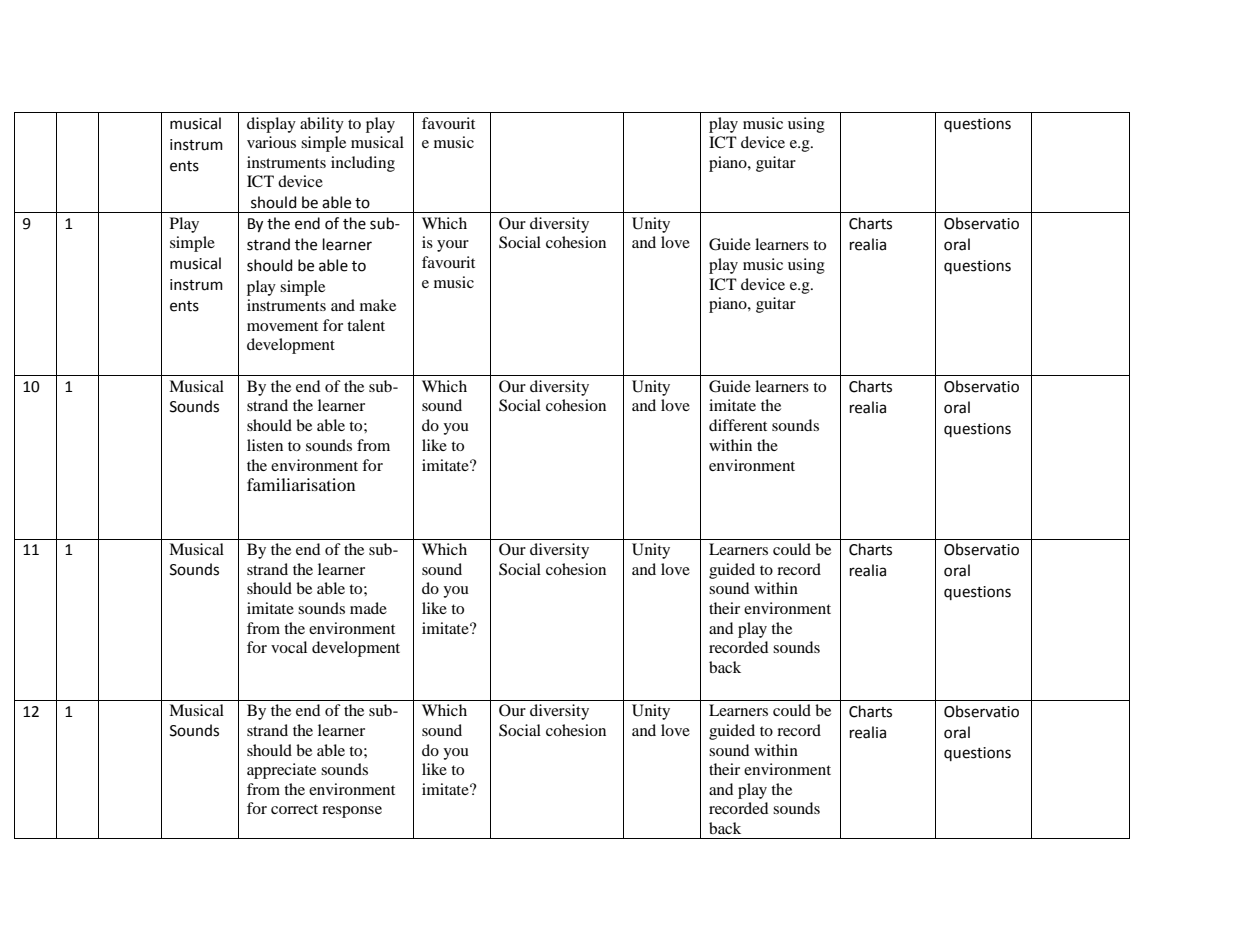 This image has height=952, width=1233. Describe the element at coordinates (352, 812) in the image. I see `response` at that location.
